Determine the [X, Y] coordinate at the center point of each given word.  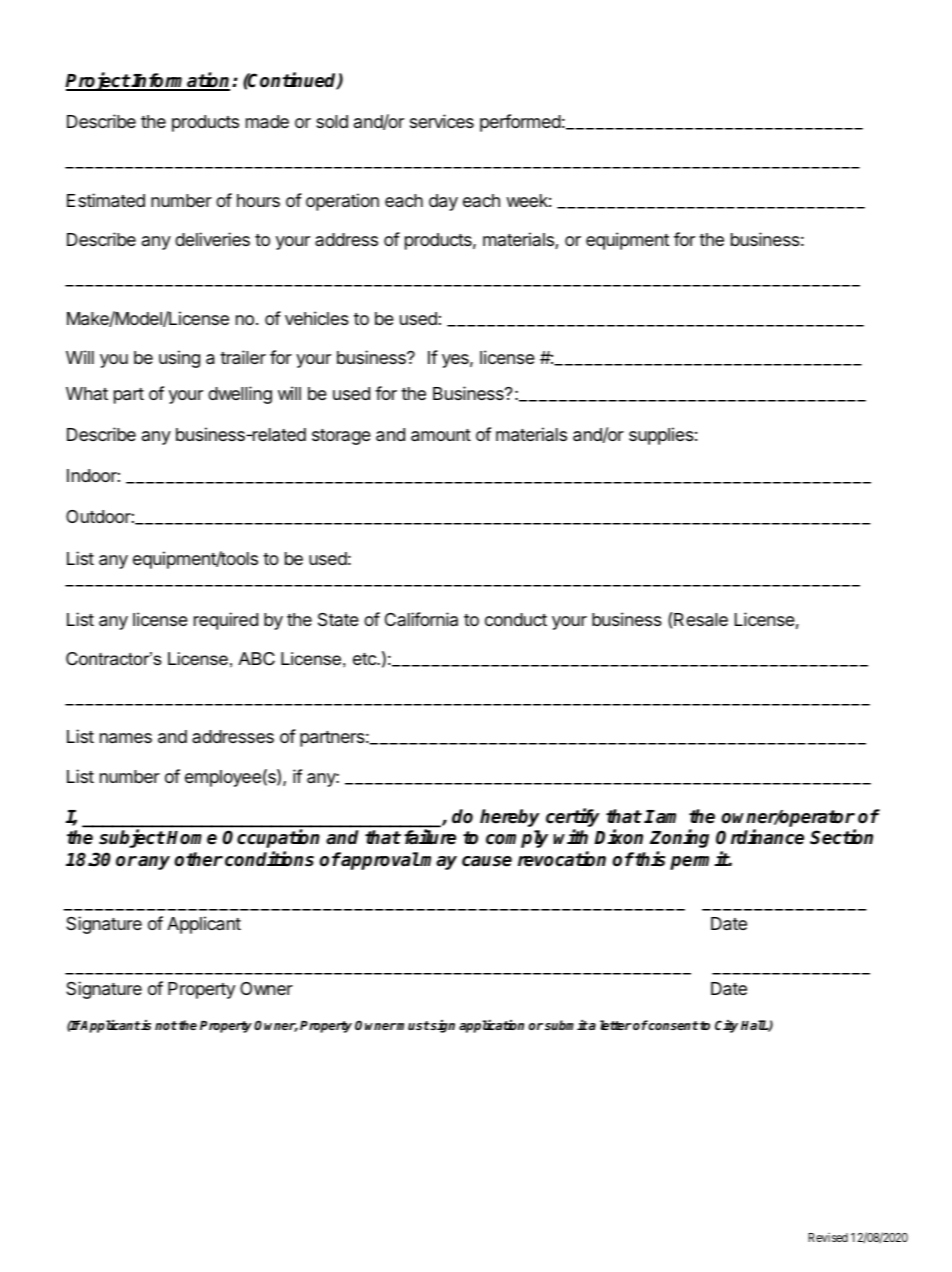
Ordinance [760, 837]
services [442, 121]
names [126, 738]
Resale [700, 619]
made [267, 122]
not [166, 1025]
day [443, 202]
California [421, 619]
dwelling [240, 395]
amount [441, 435]
